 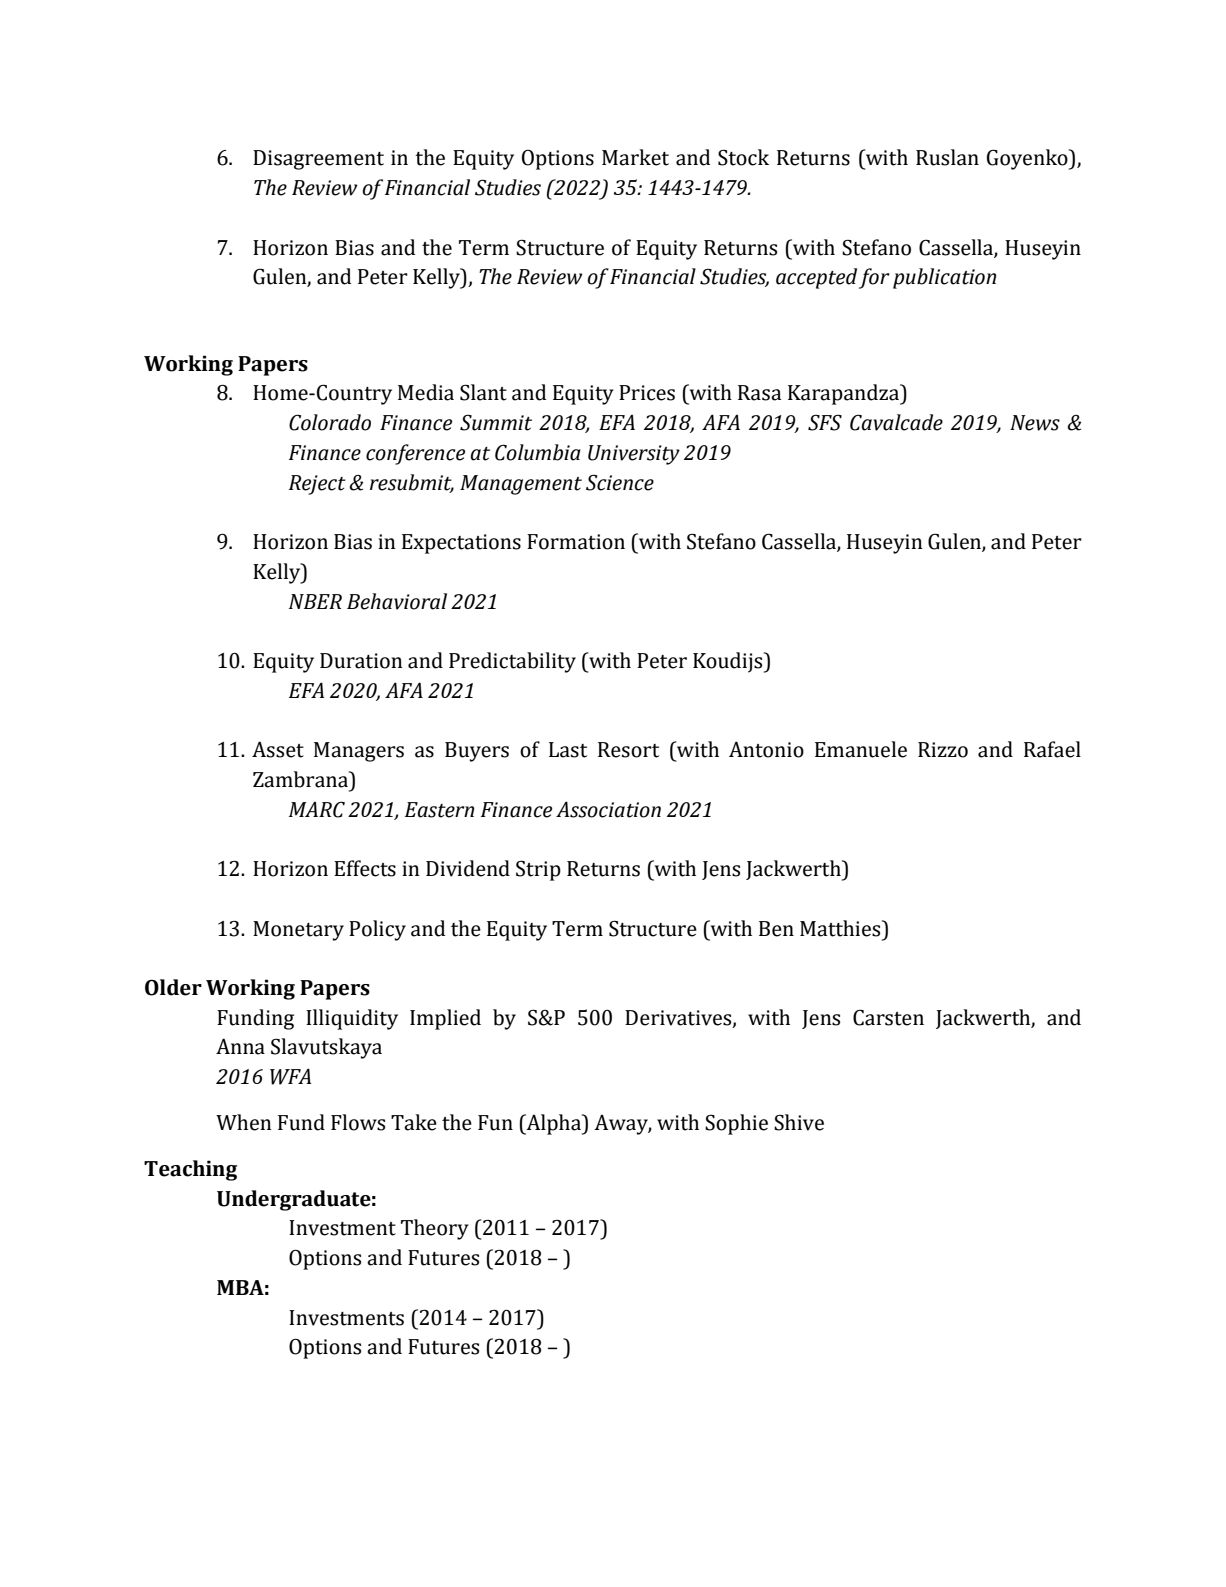 I want to click on Market, so click(x=635, y=157).
